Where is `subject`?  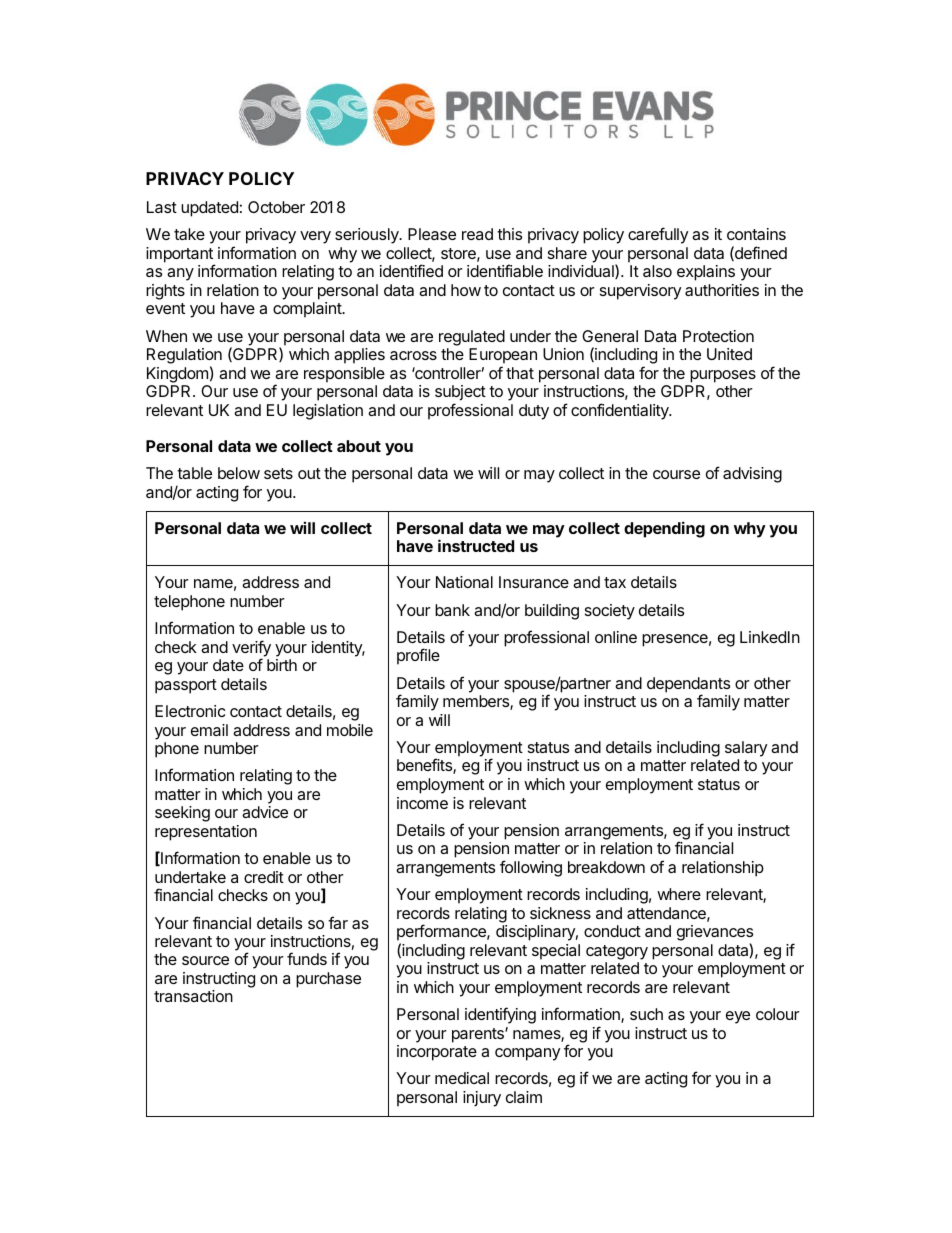
subject is located at coordinates (460, 394).
